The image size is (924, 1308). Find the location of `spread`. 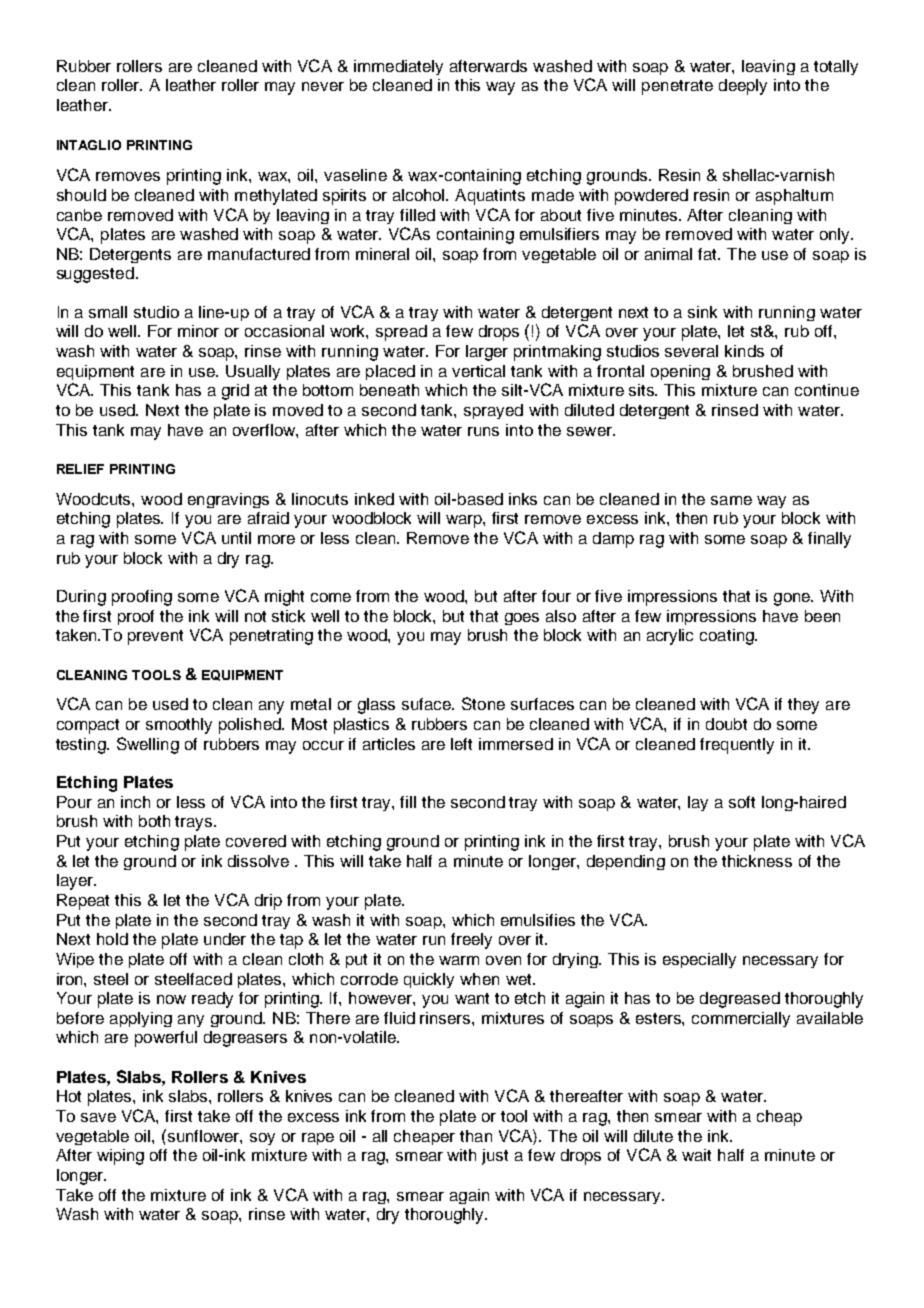

spread is located at coordinates (401, 333).
